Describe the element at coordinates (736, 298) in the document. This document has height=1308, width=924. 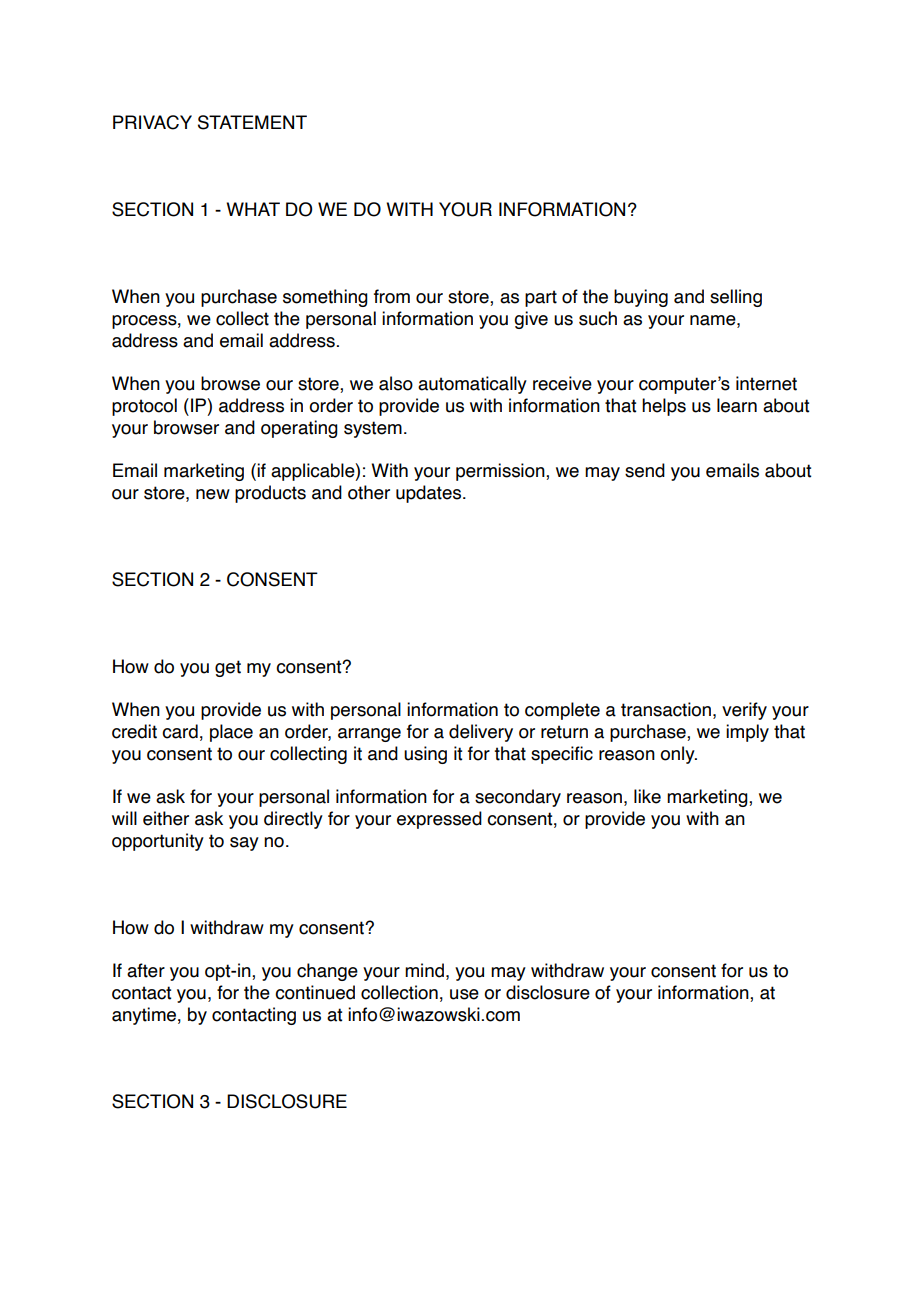
I see `selling` at that location.
